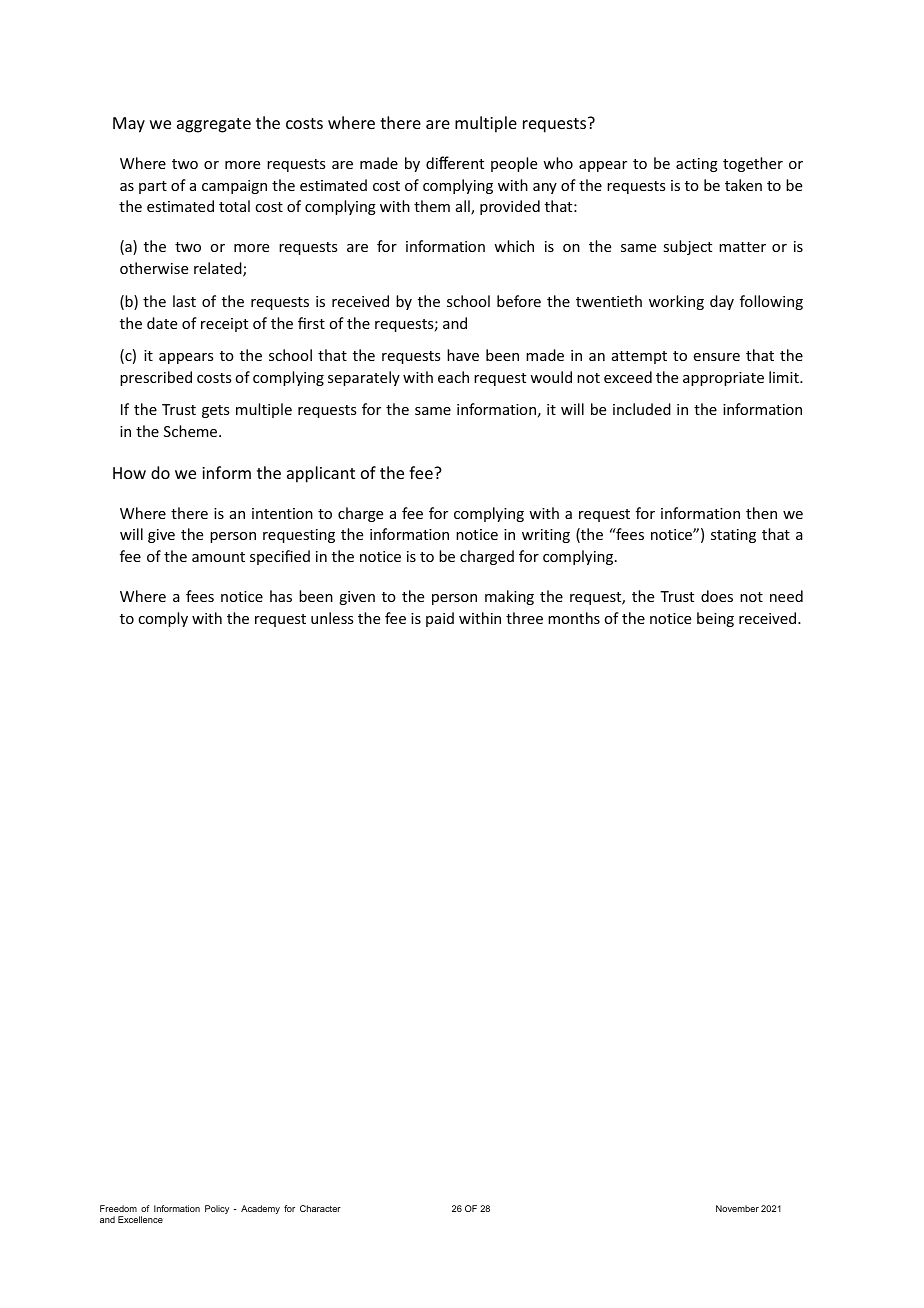 Image resolution: width=924 pixels, height=1308 pixels. I want to click on paid, so click(440, 619).
